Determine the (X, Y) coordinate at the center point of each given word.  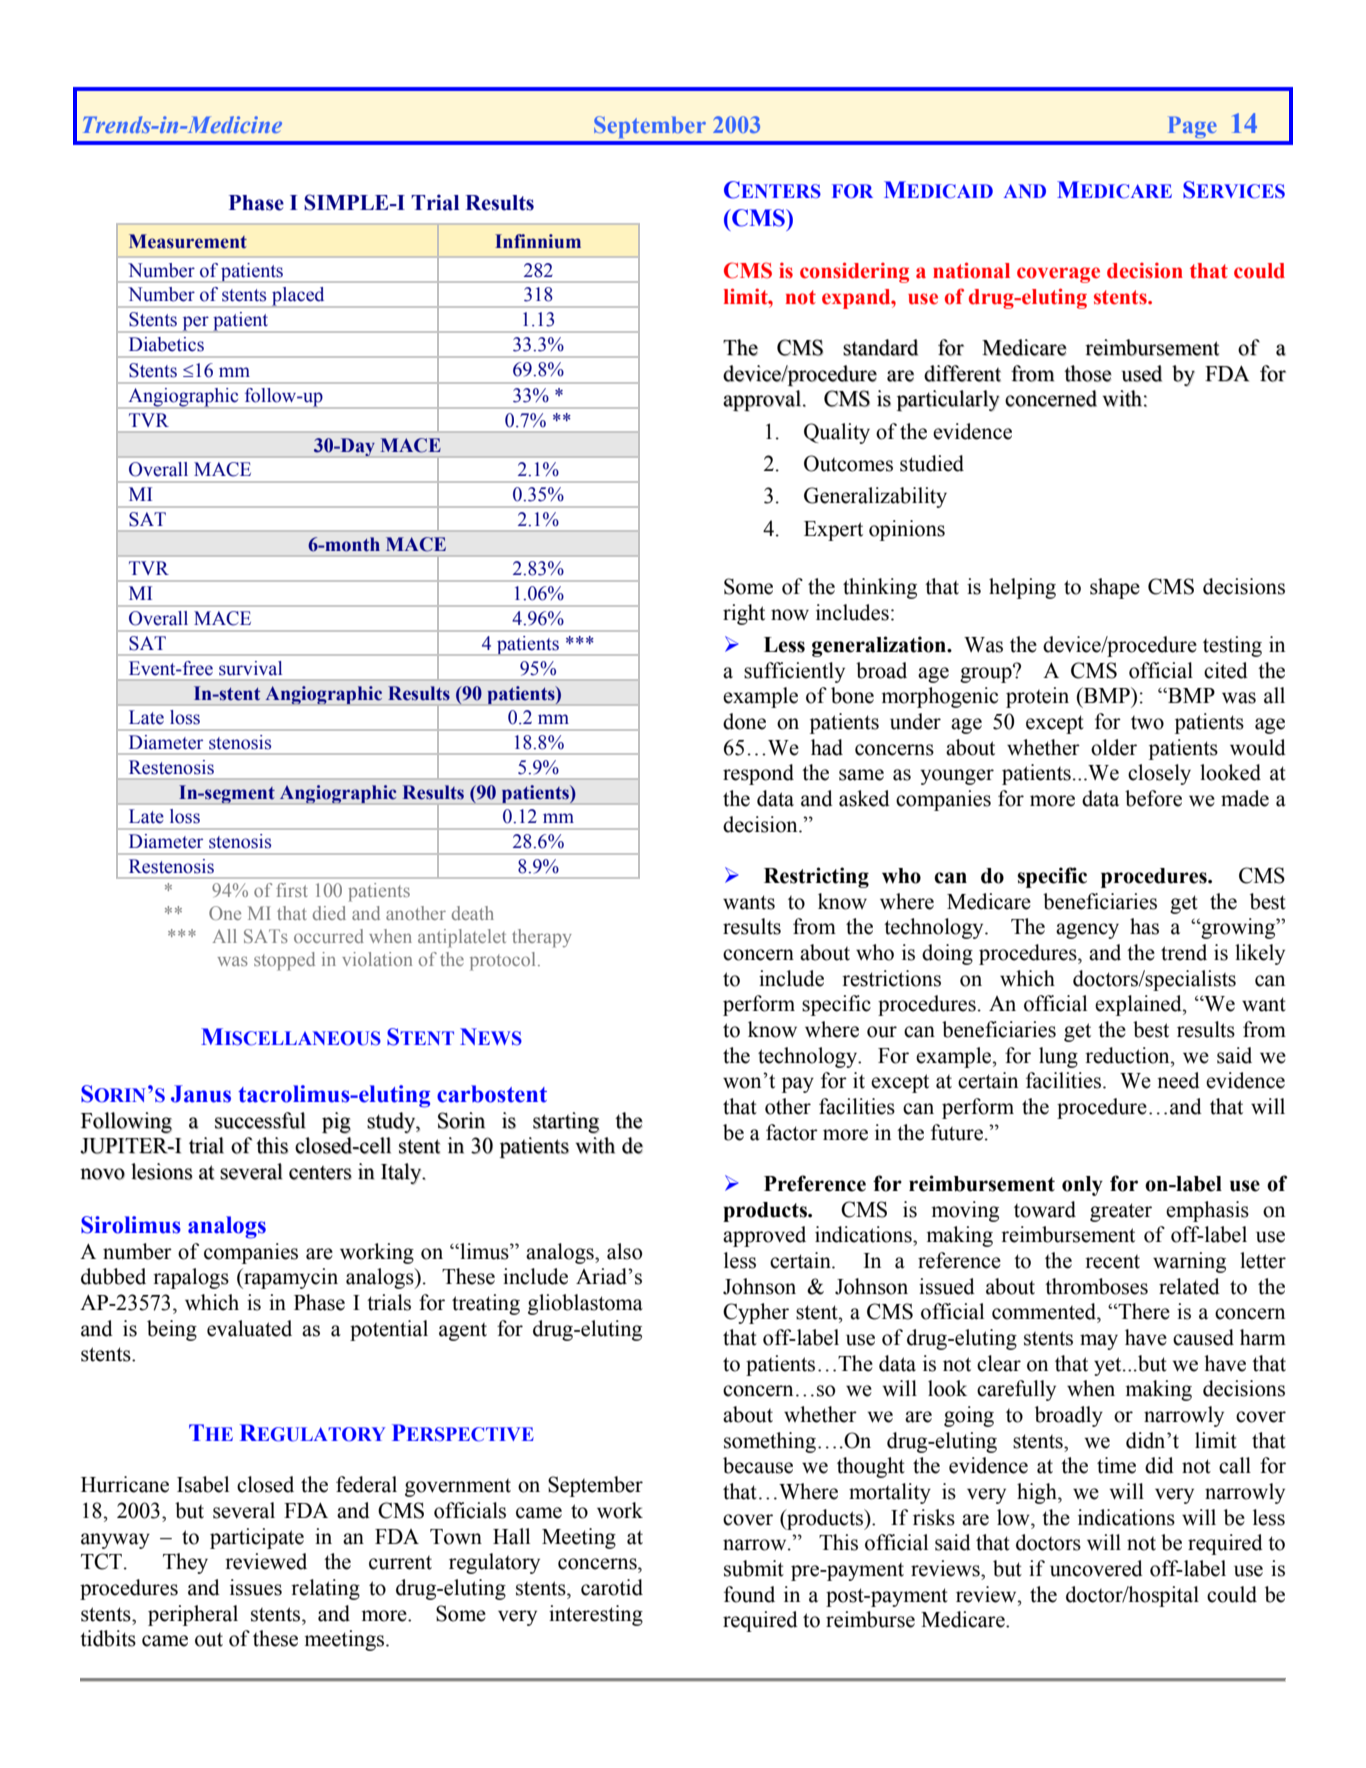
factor (792, 1132)
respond (758, 774)
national (971, 270)
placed (298, 297)
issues (256, 1587)
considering (854, 272)
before (1153, 798)
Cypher (756, 1313)
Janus (201, 1094)
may (1099, 1342)
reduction (1128, 1055)
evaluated (249, 1328)
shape (1115, 588)
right (744, 614)
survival (250, 668)
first (291, 890)
